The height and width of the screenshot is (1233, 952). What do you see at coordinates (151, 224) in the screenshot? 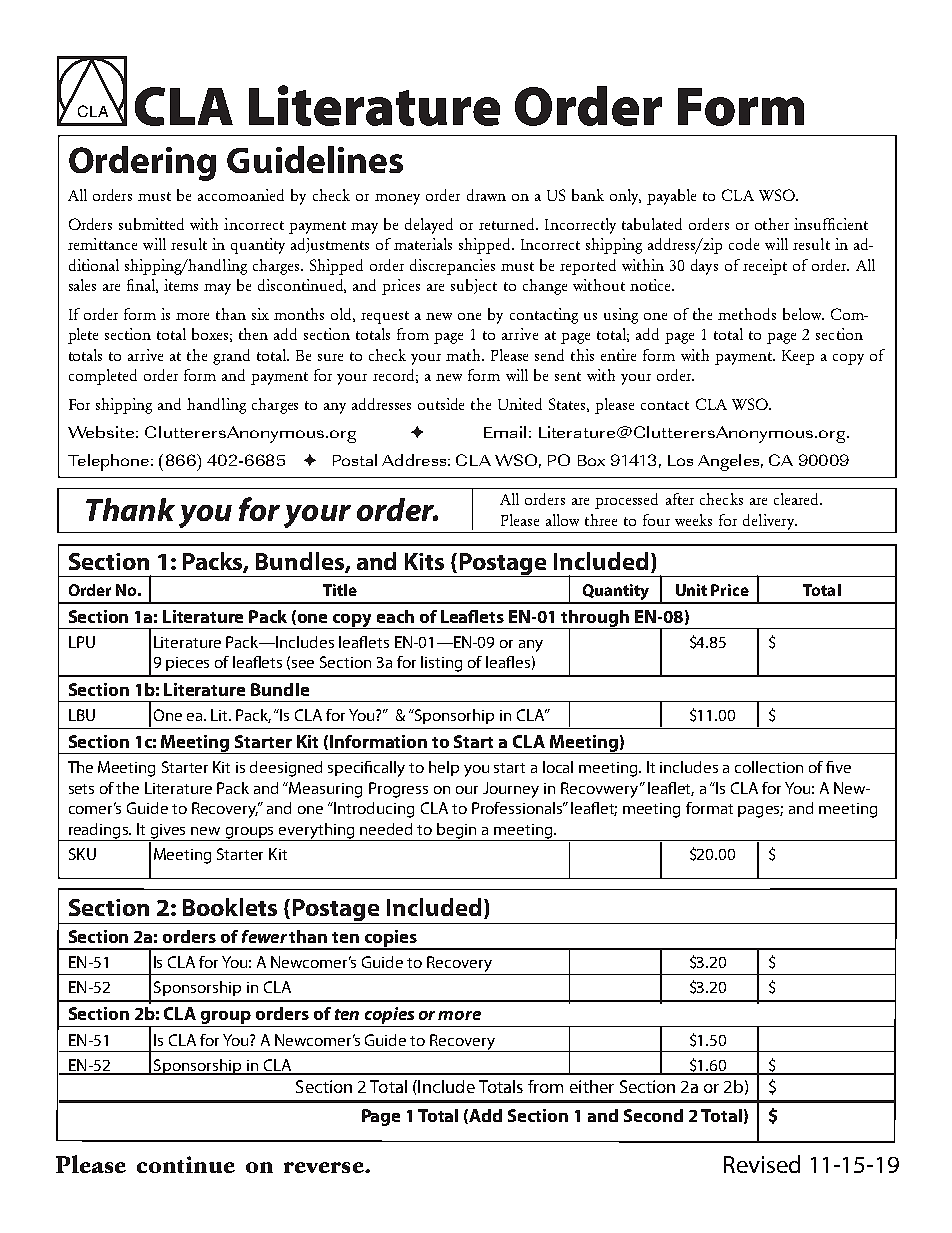
I see `submitted` at bounding box center [151, 224].
